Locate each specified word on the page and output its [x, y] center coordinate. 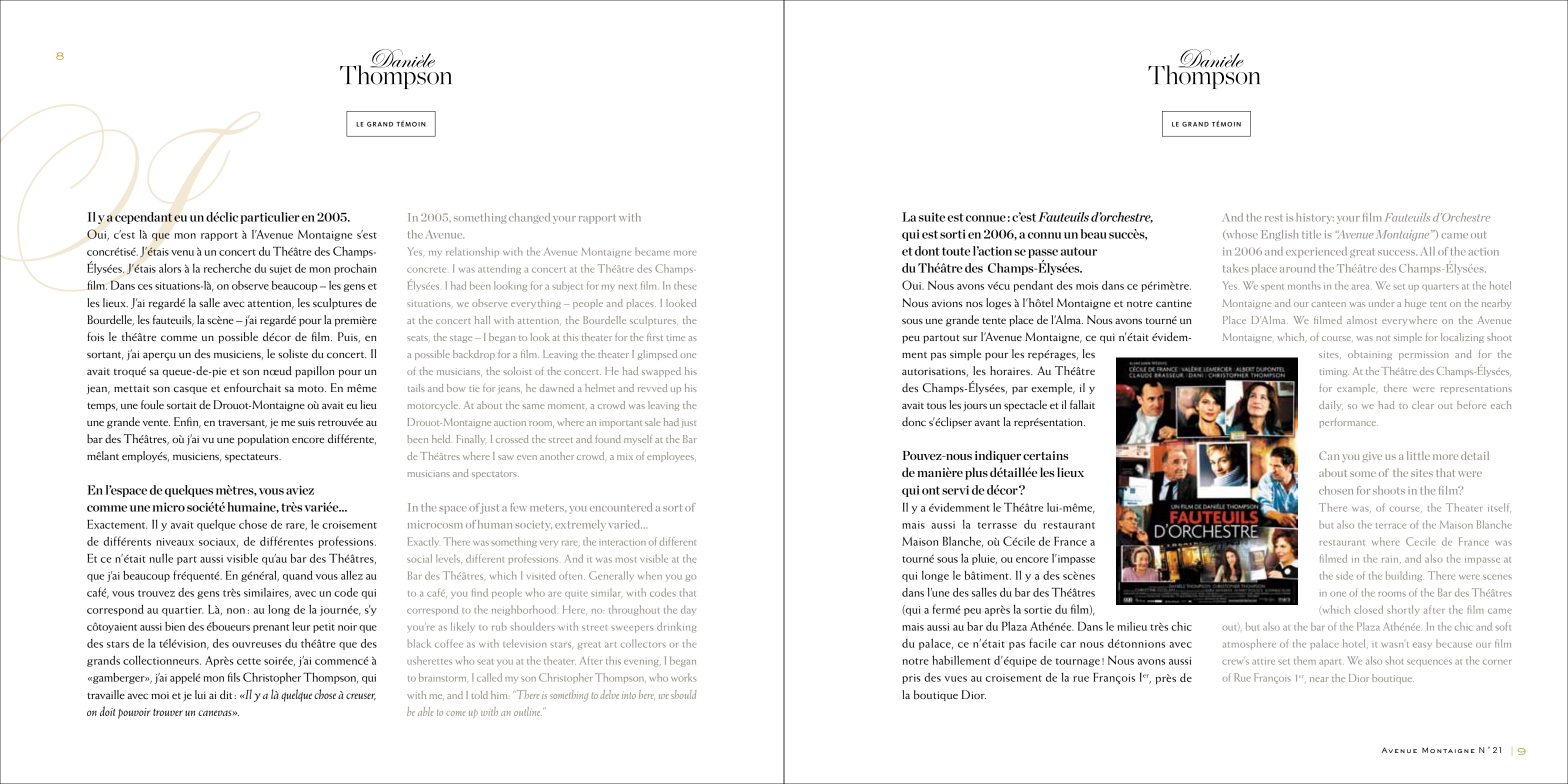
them [1305, 660]
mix [625, 456]
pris [911, 679]
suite [932, 217]
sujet [281, 270]
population [263, 440]
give [1372, 457]
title [1311, 234]
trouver [168, 712]
